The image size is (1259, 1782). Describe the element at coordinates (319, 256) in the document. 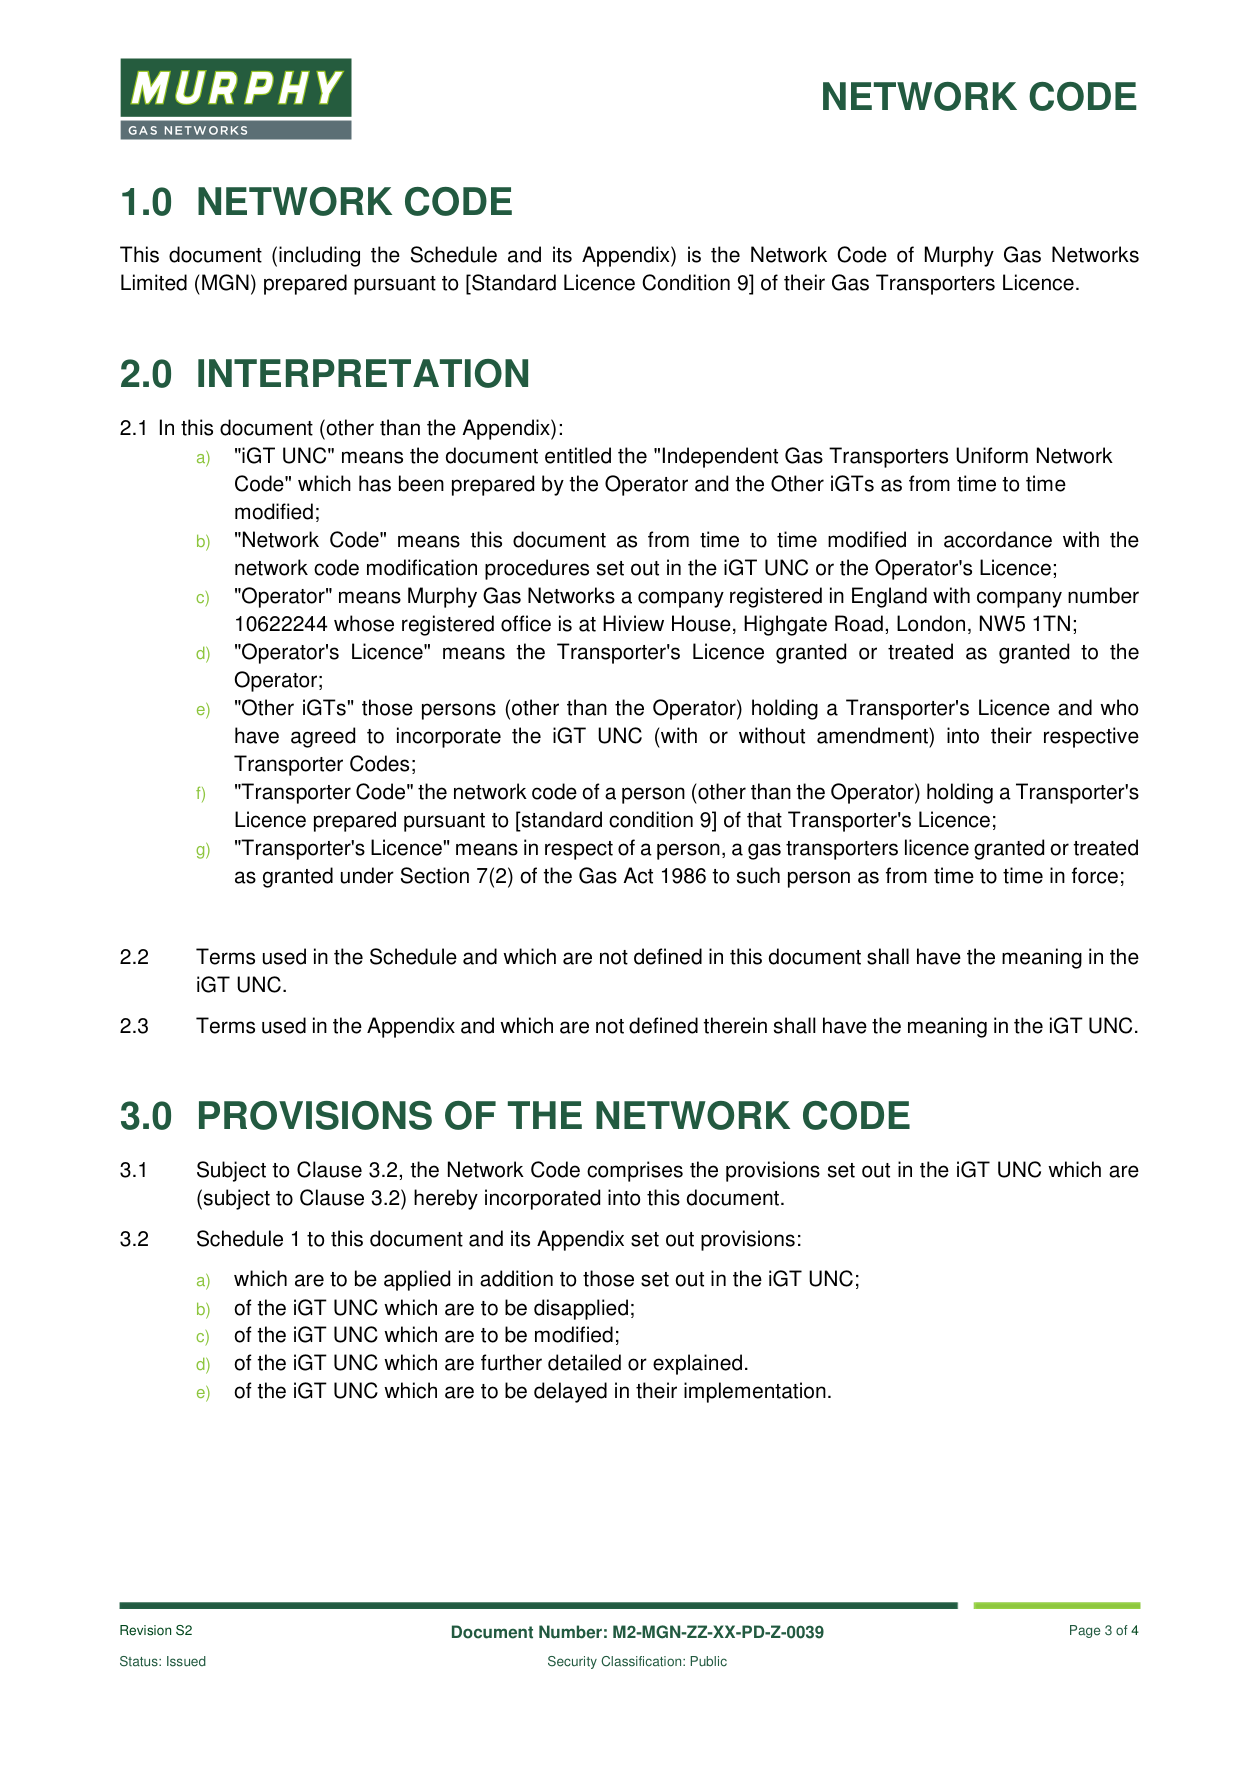

I see `including` at that location.
